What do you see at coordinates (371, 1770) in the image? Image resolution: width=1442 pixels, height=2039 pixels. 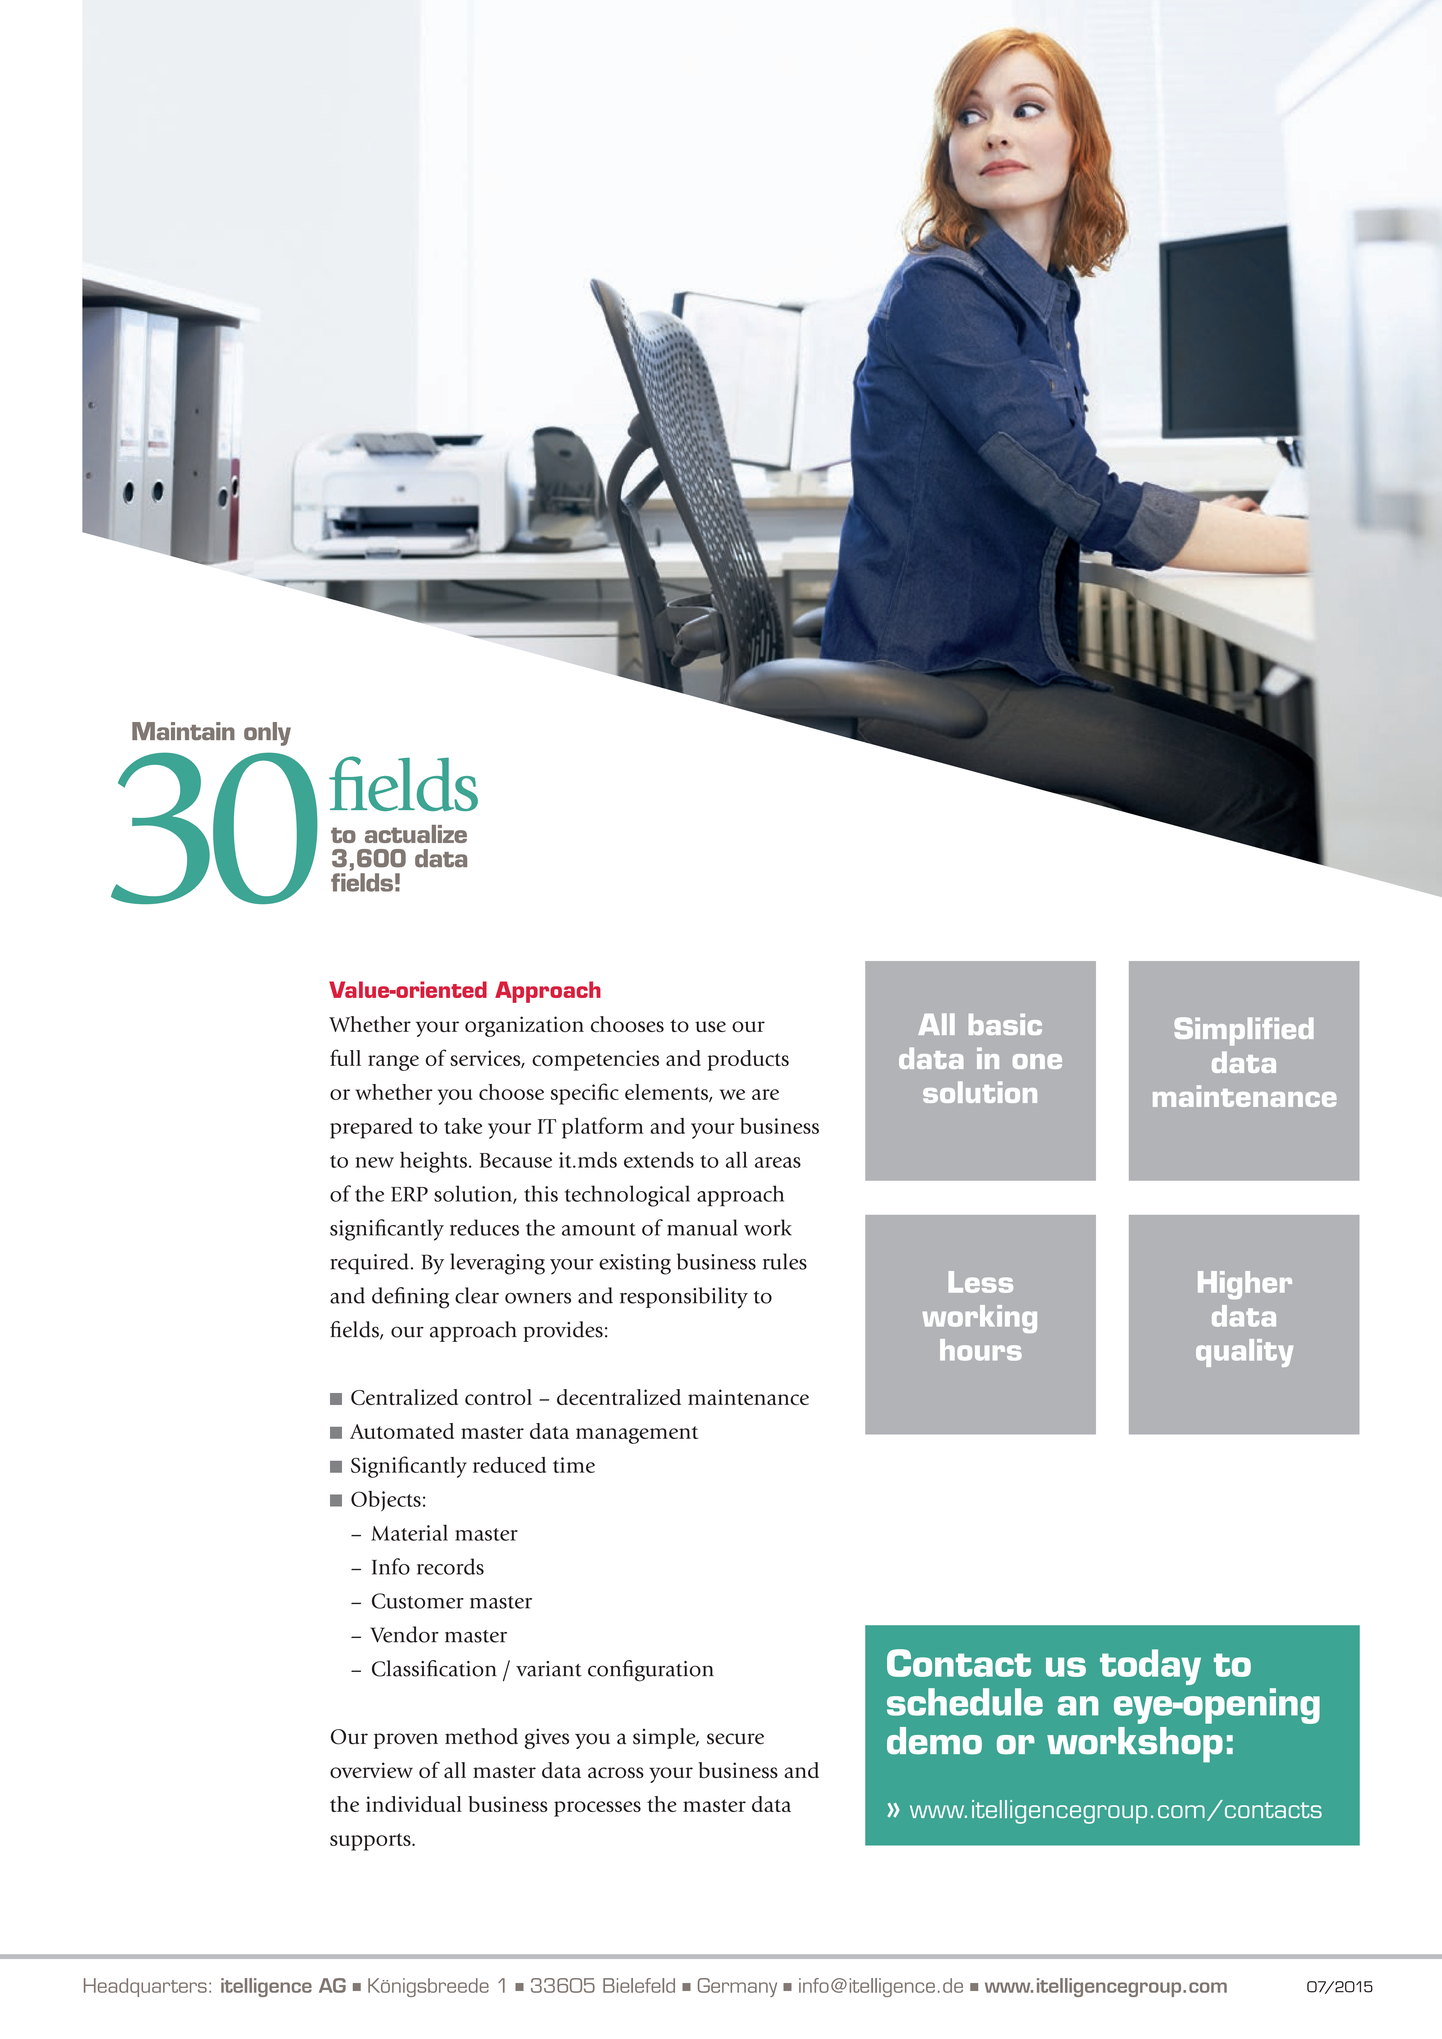 I see `overview` at bounding box center [371, 1770].
